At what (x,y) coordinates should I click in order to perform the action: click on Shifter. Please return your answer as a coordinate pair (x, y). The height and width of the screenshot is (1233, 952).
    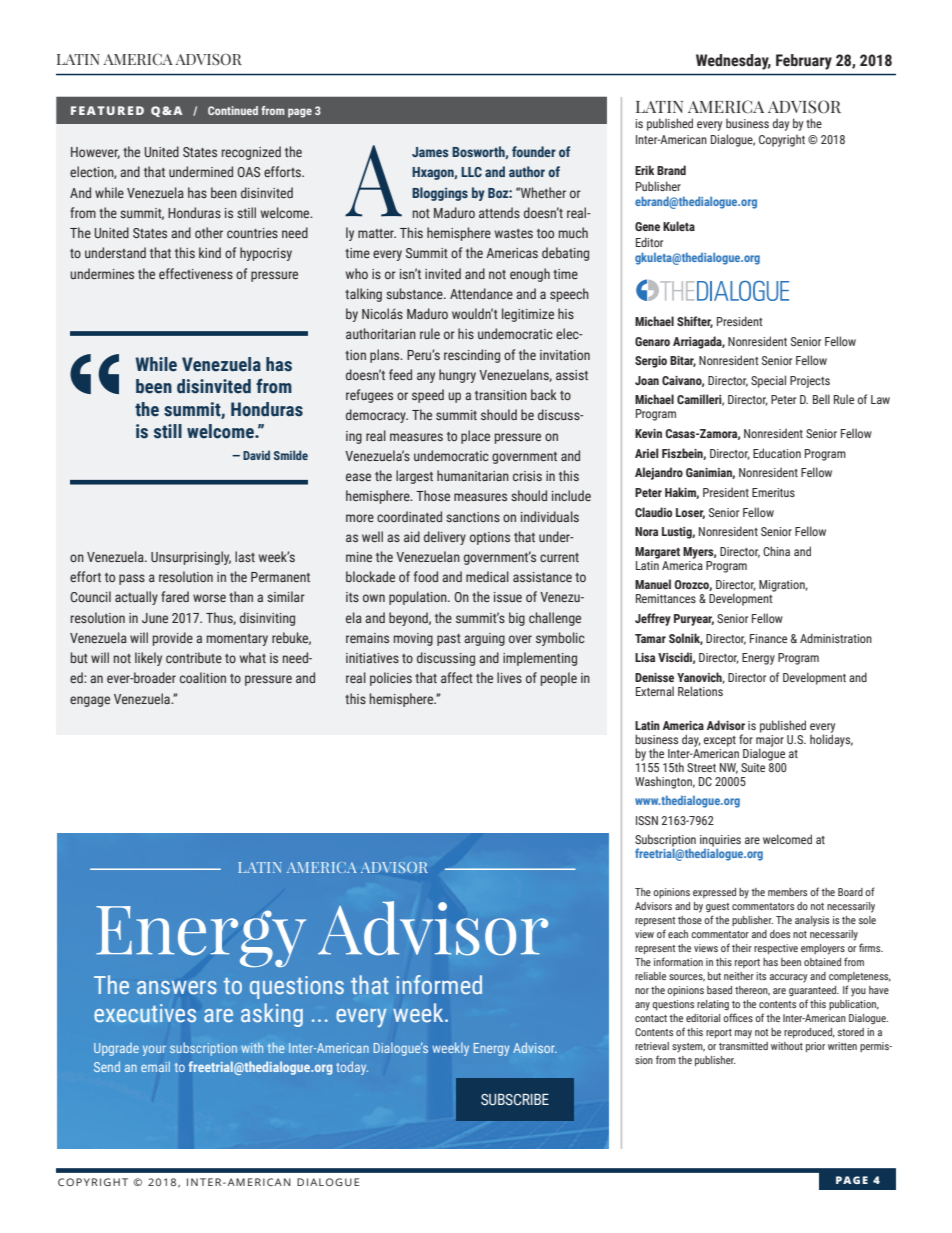
    Looking at the image, I should click on (695, 322).
